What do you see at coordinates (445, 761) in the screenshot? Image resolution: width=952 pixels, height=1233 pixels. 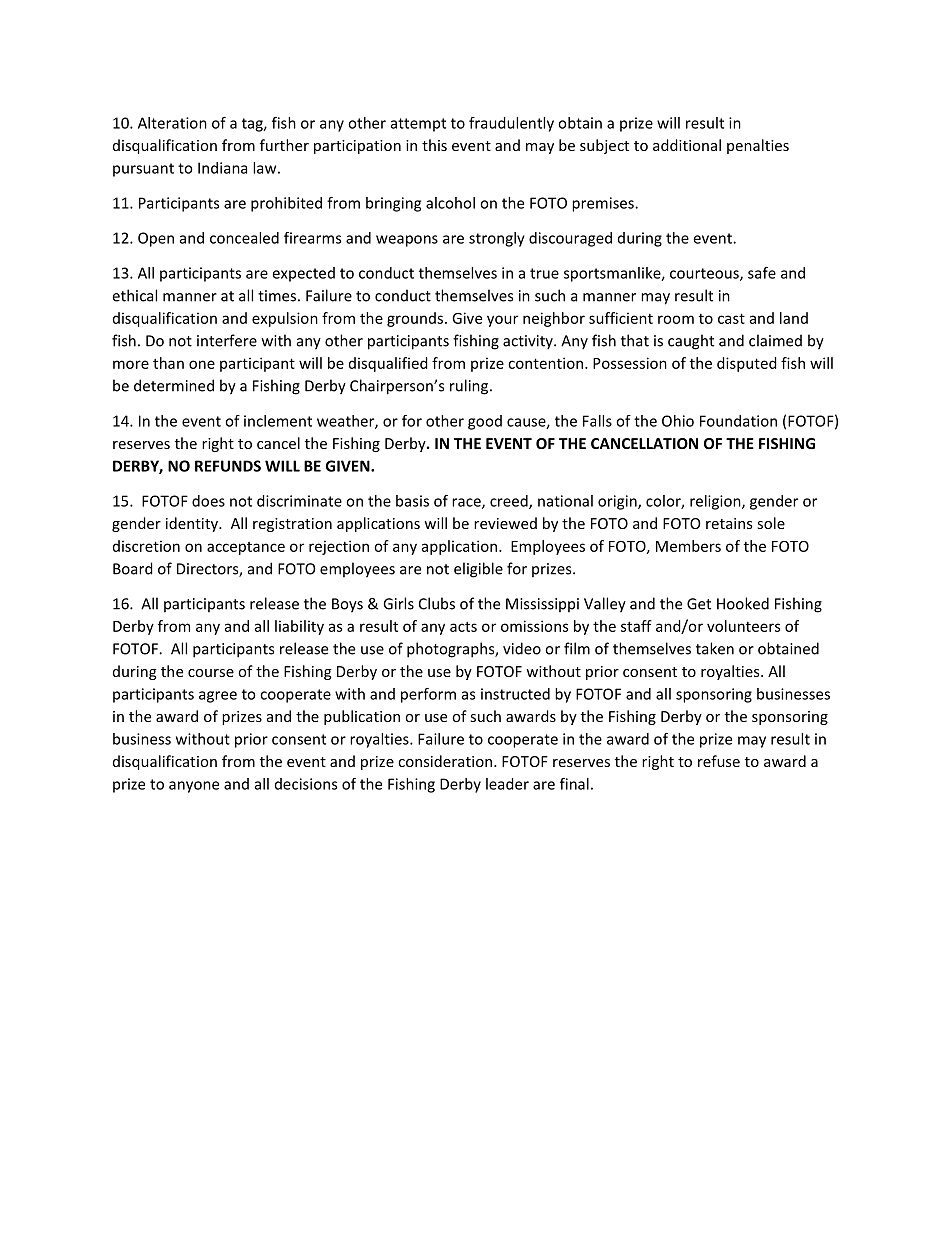 I see `consideration` at bounding box center [445, 761].
